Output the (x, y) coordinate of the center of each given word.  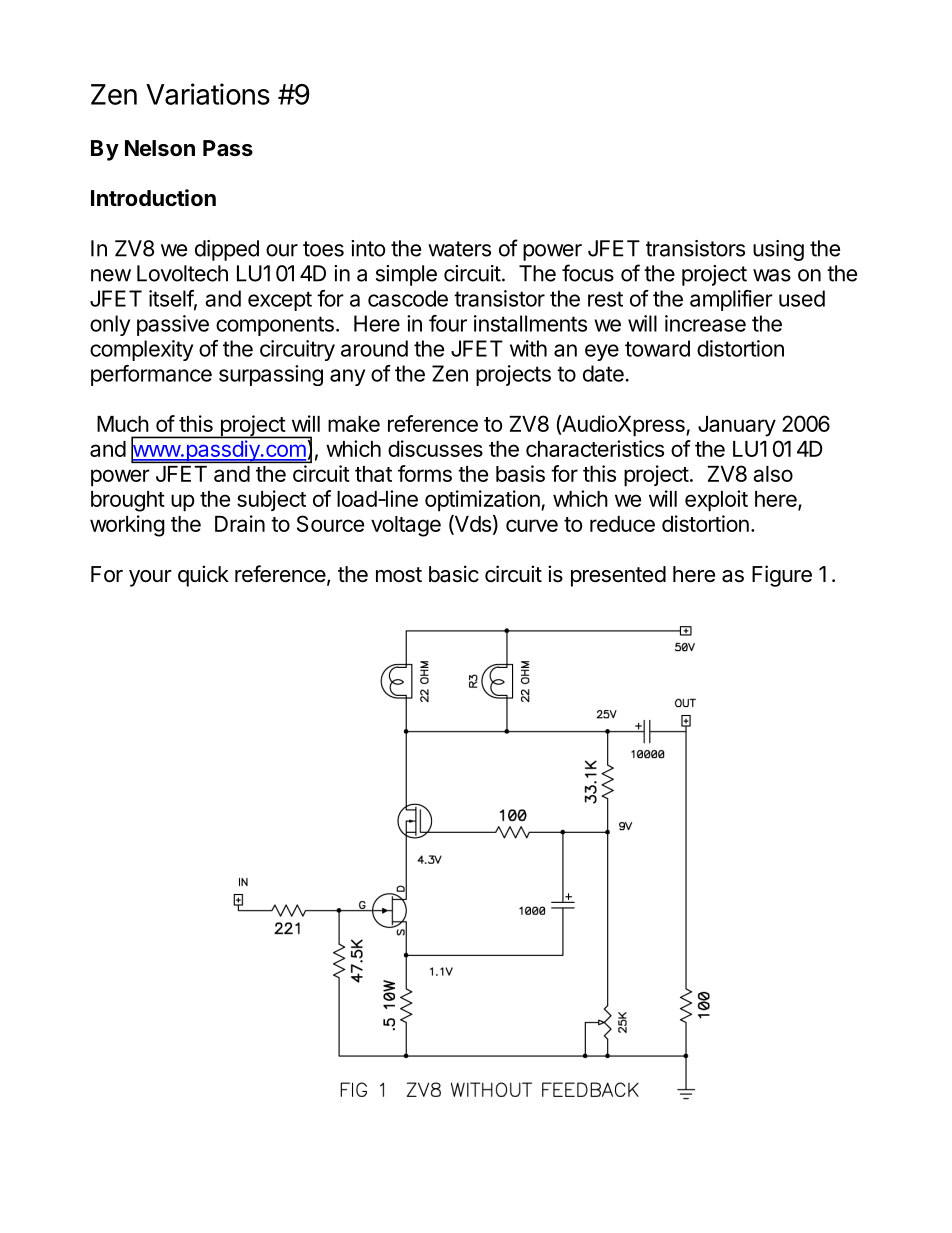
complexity (141, 350)
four (448, 323)
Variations (208, 94)
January (737, 426)
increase (705, 323)
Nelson (160, 148)
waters (459, 249)
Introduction (153, 198)
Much (123, 424)
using (778, 250)
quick (203, 576)
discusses (435, 448)
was (772, 275)
